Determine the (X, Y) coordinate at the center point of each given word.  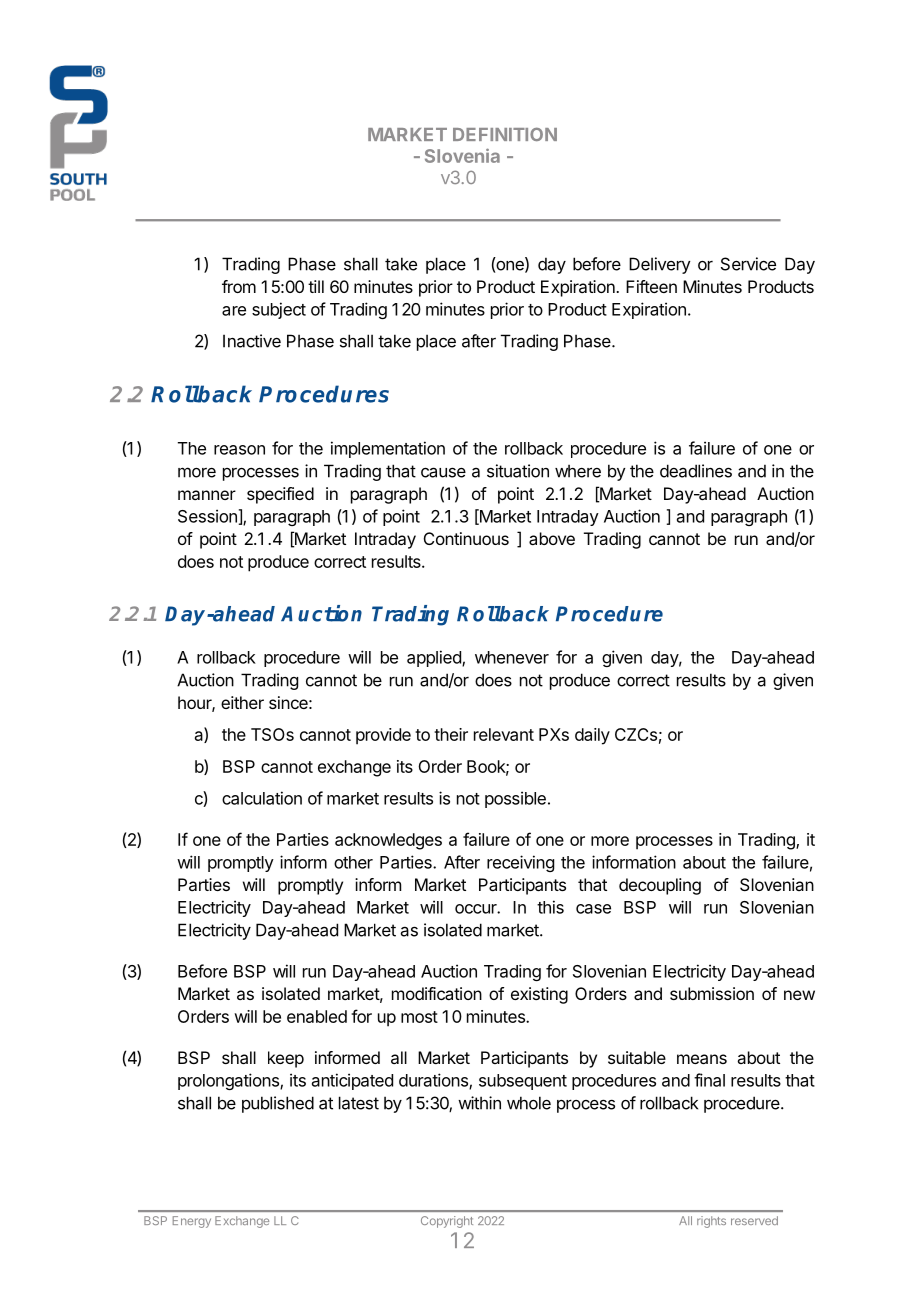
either (242, 702)
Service (748, 264)
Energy (192, 1222)
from (239, 286)
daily (592, 736)
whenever (512, 657)
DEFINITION (505, 134)
